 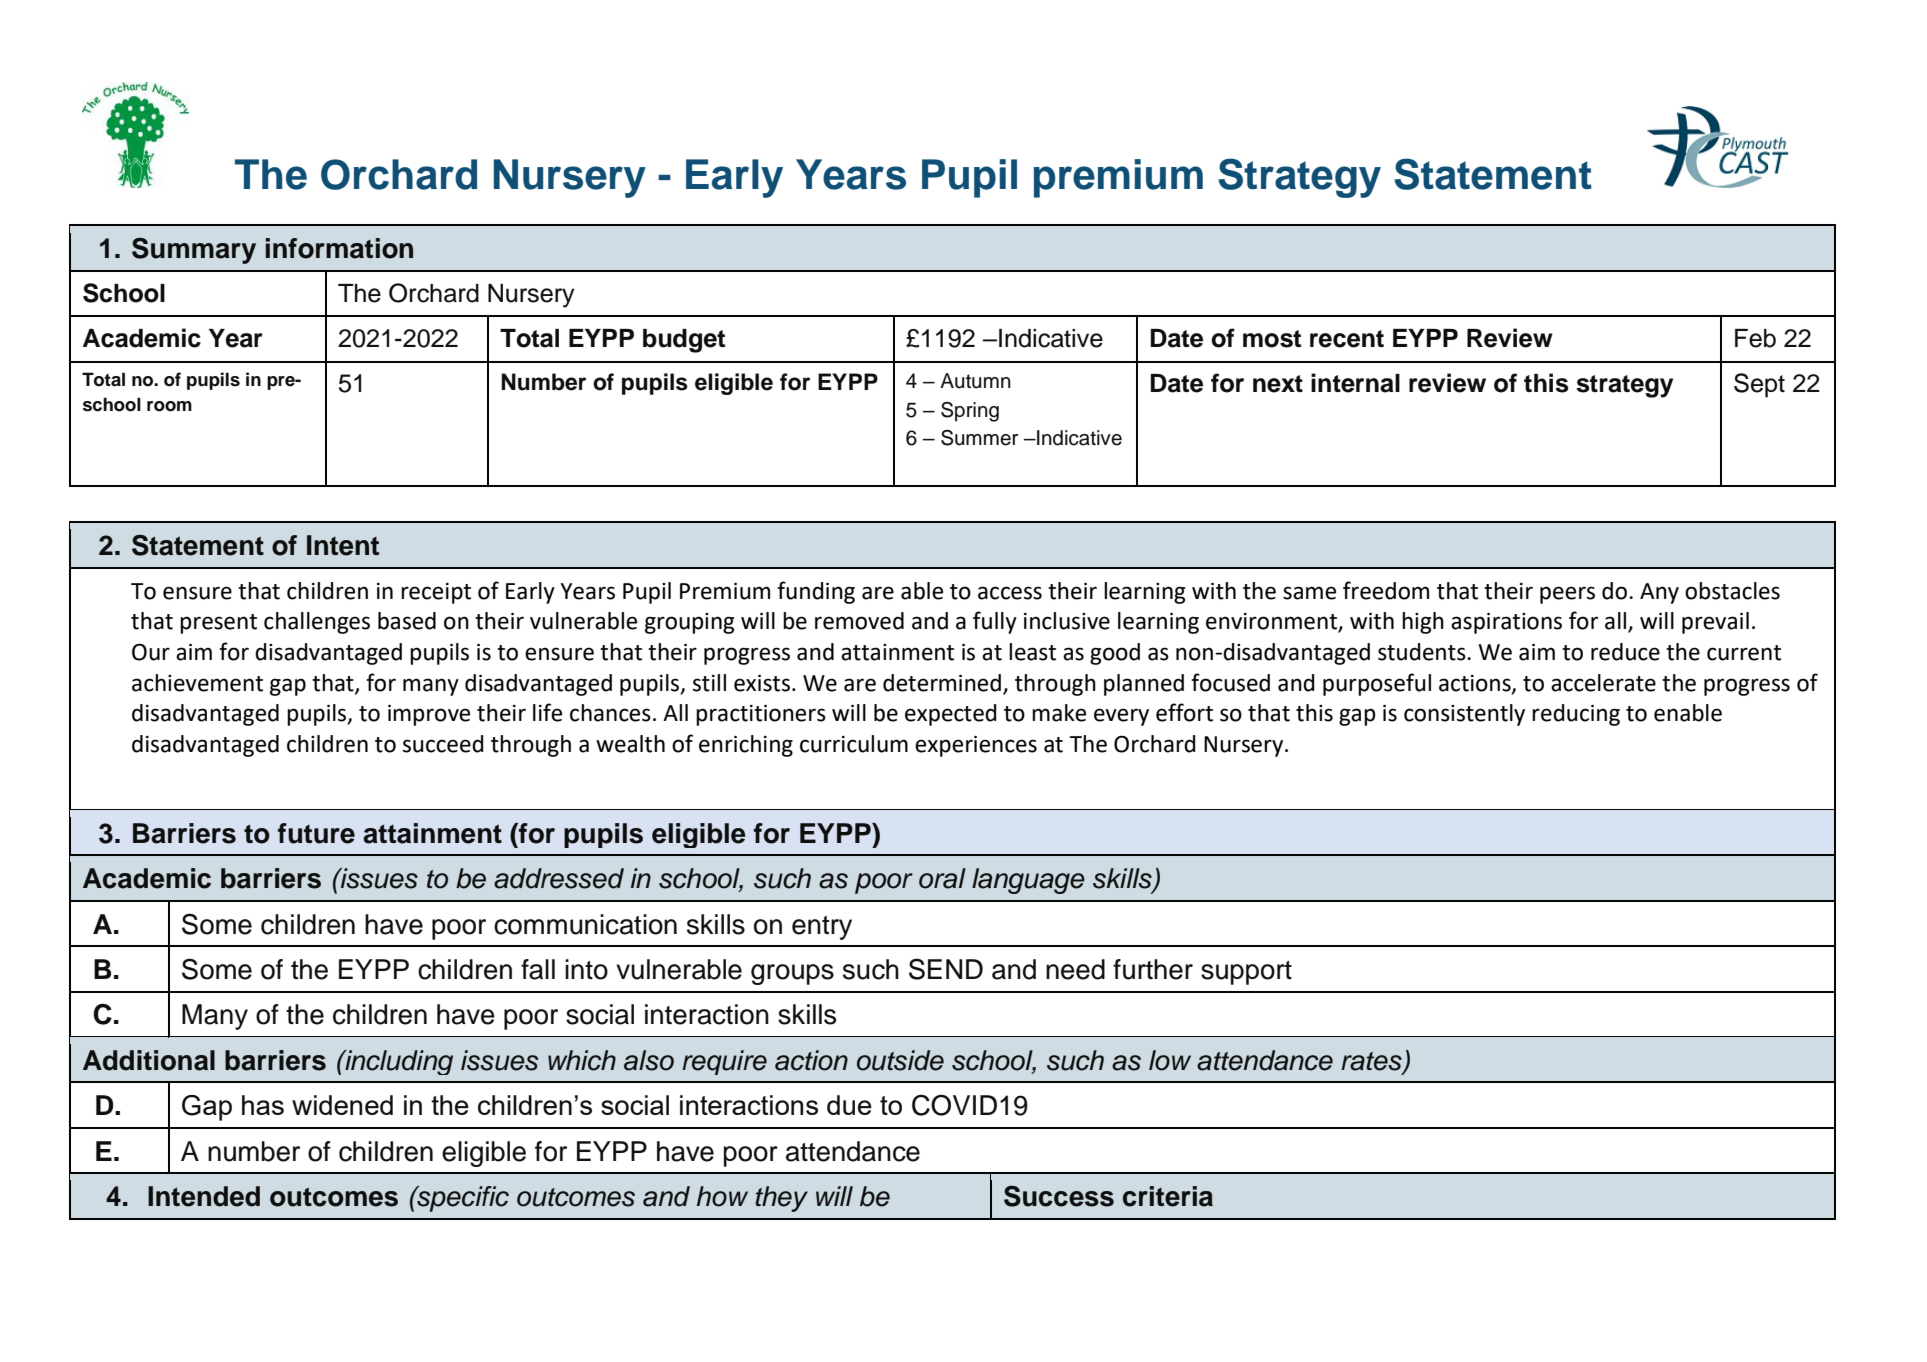 I want to click on budget, so click(x=684, y=341).
